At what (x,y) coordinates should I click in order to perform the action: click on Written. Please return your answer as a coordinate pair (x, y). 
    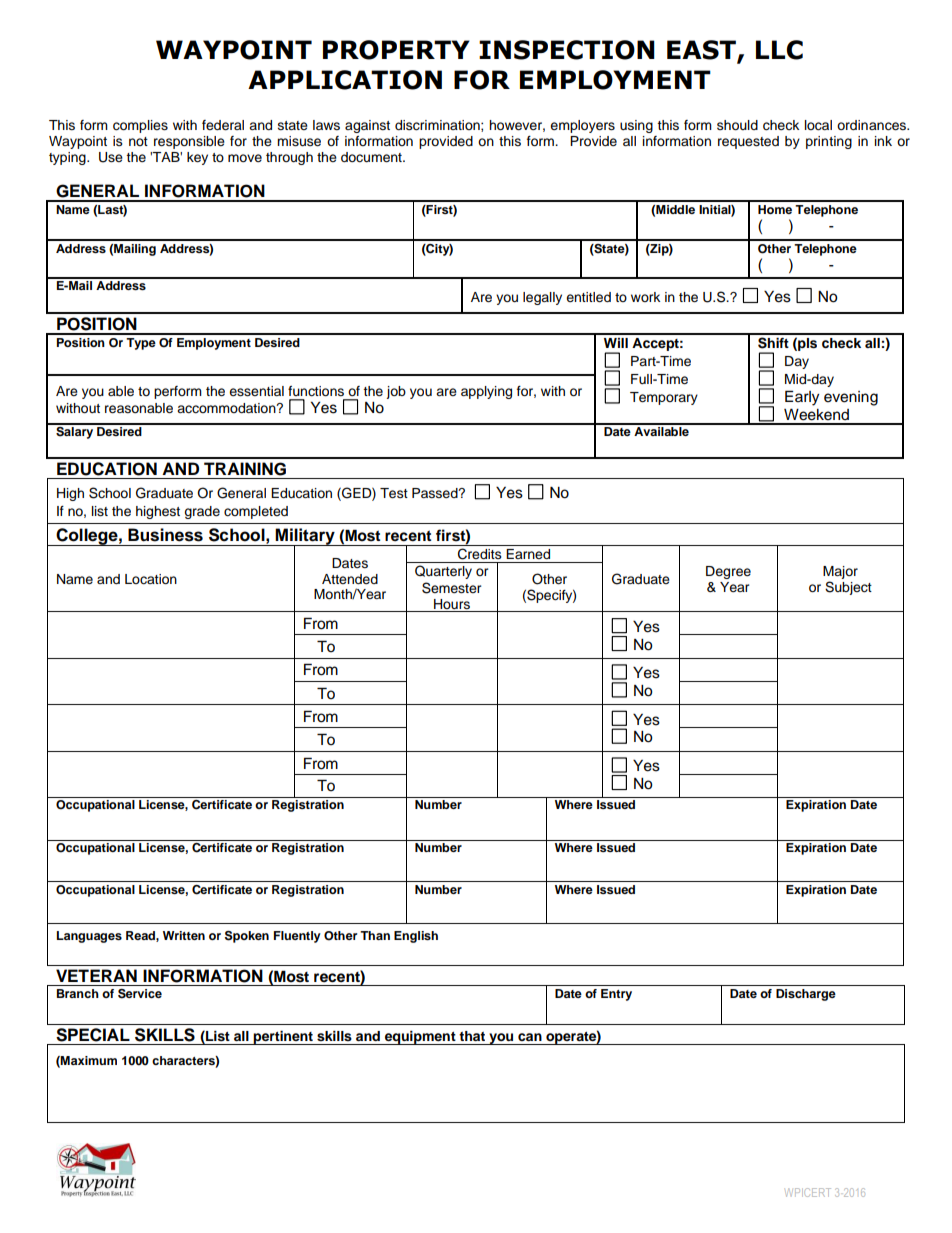
    Looking at the image, I should click on (184, 935).
